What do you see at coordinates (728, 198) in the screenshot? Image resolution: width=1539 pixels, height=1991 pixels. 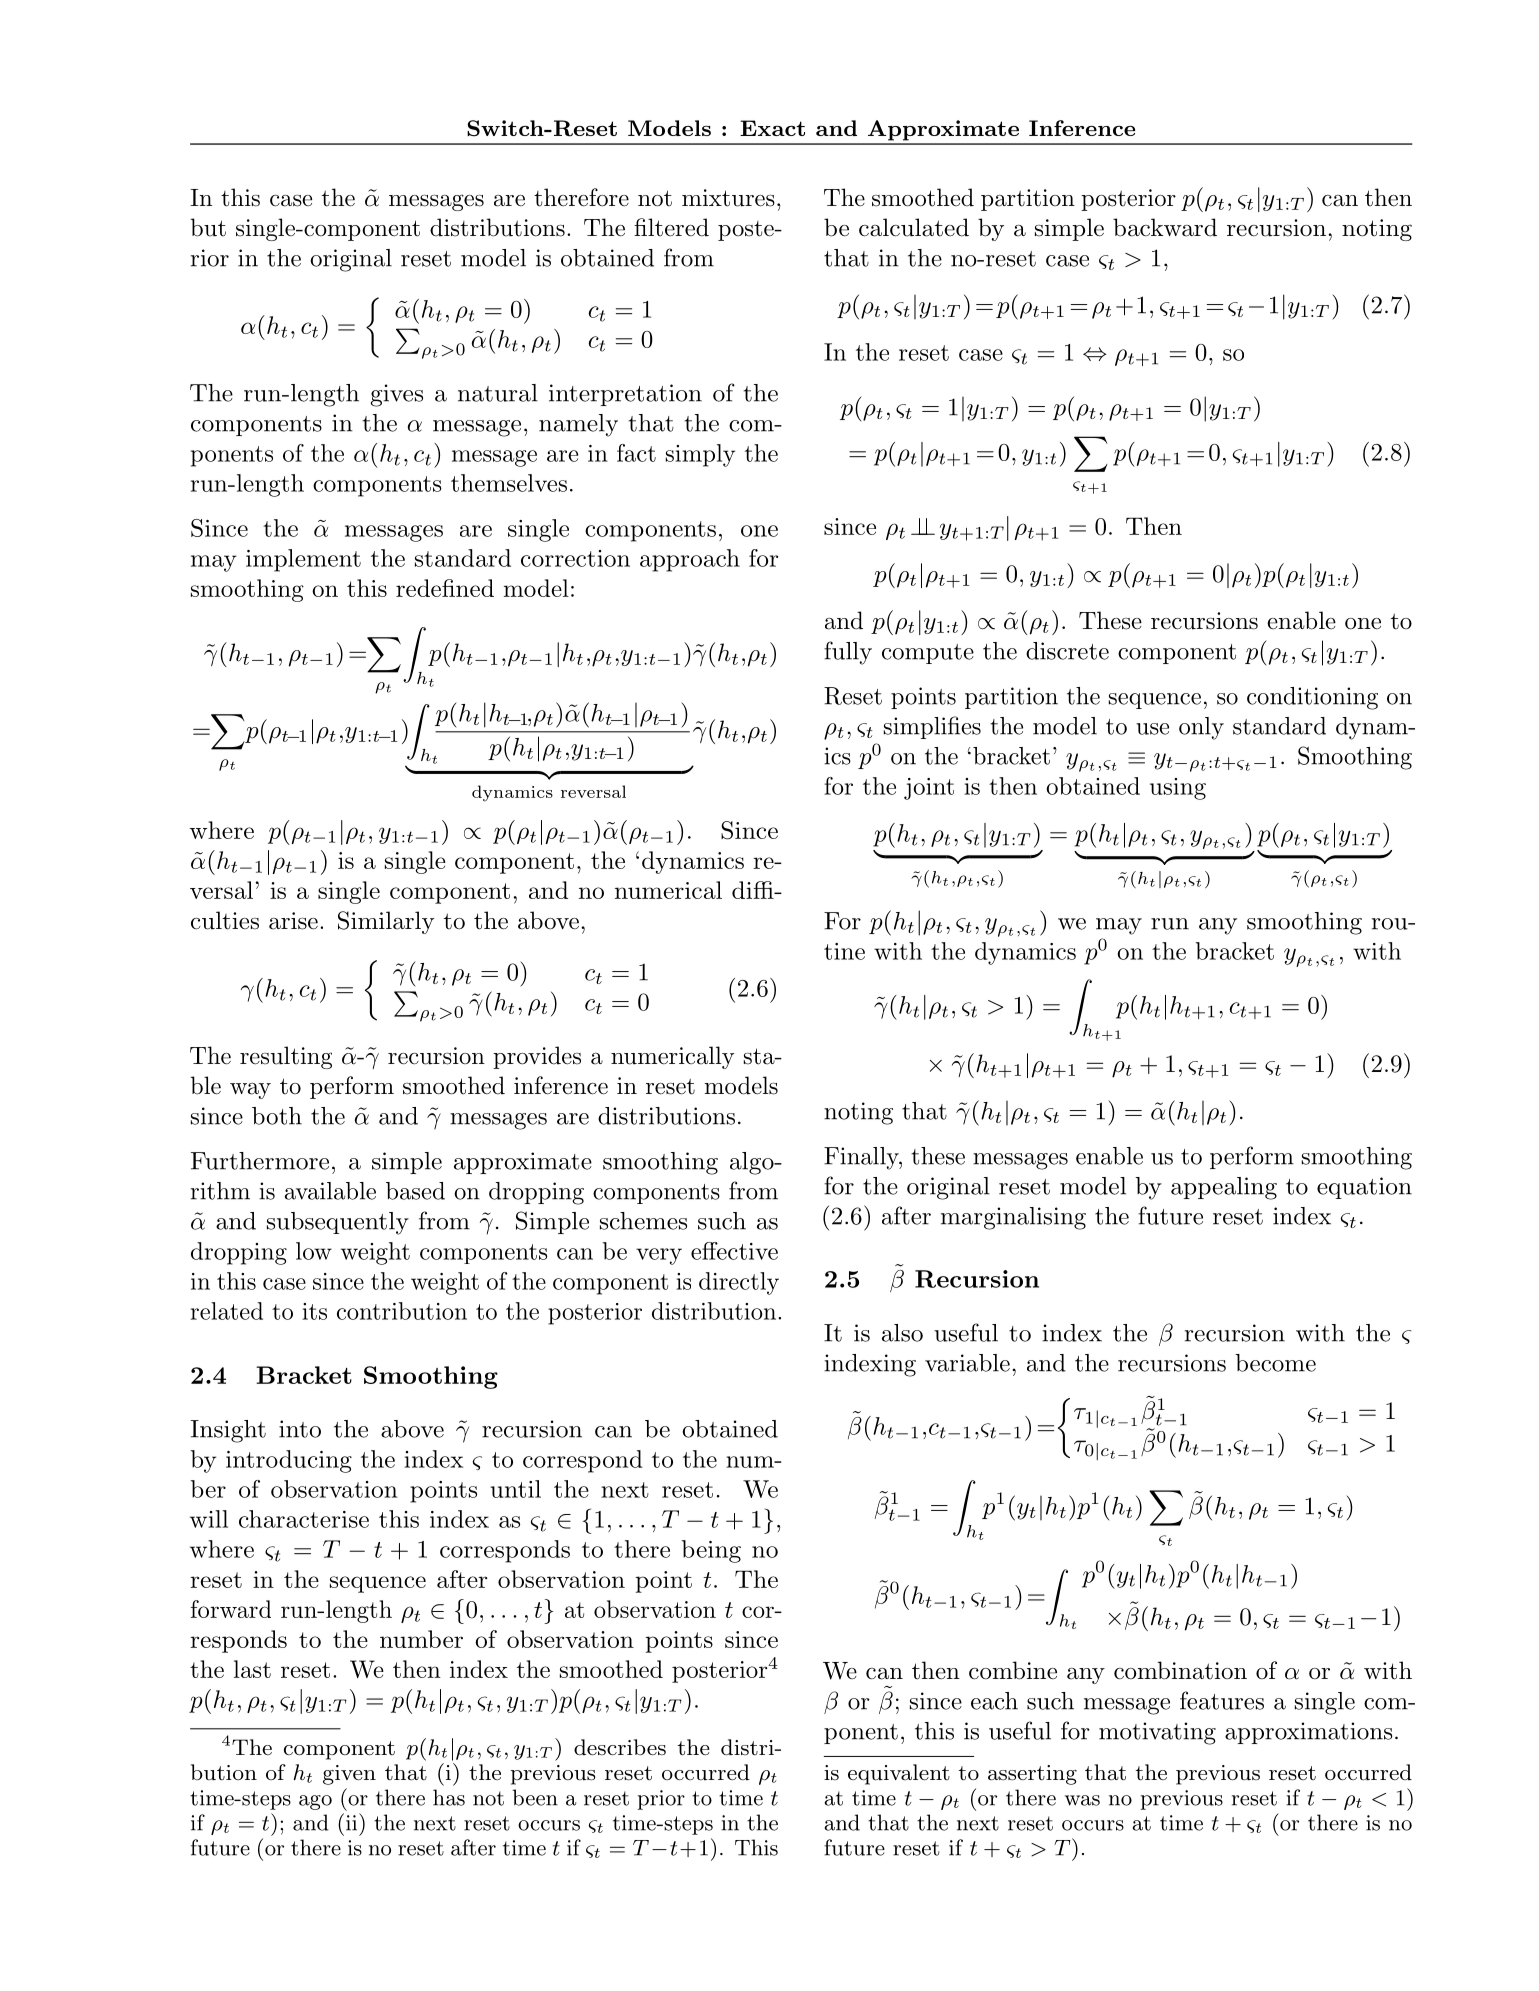 I see `mixtures` at bounding box center [728, 198].
